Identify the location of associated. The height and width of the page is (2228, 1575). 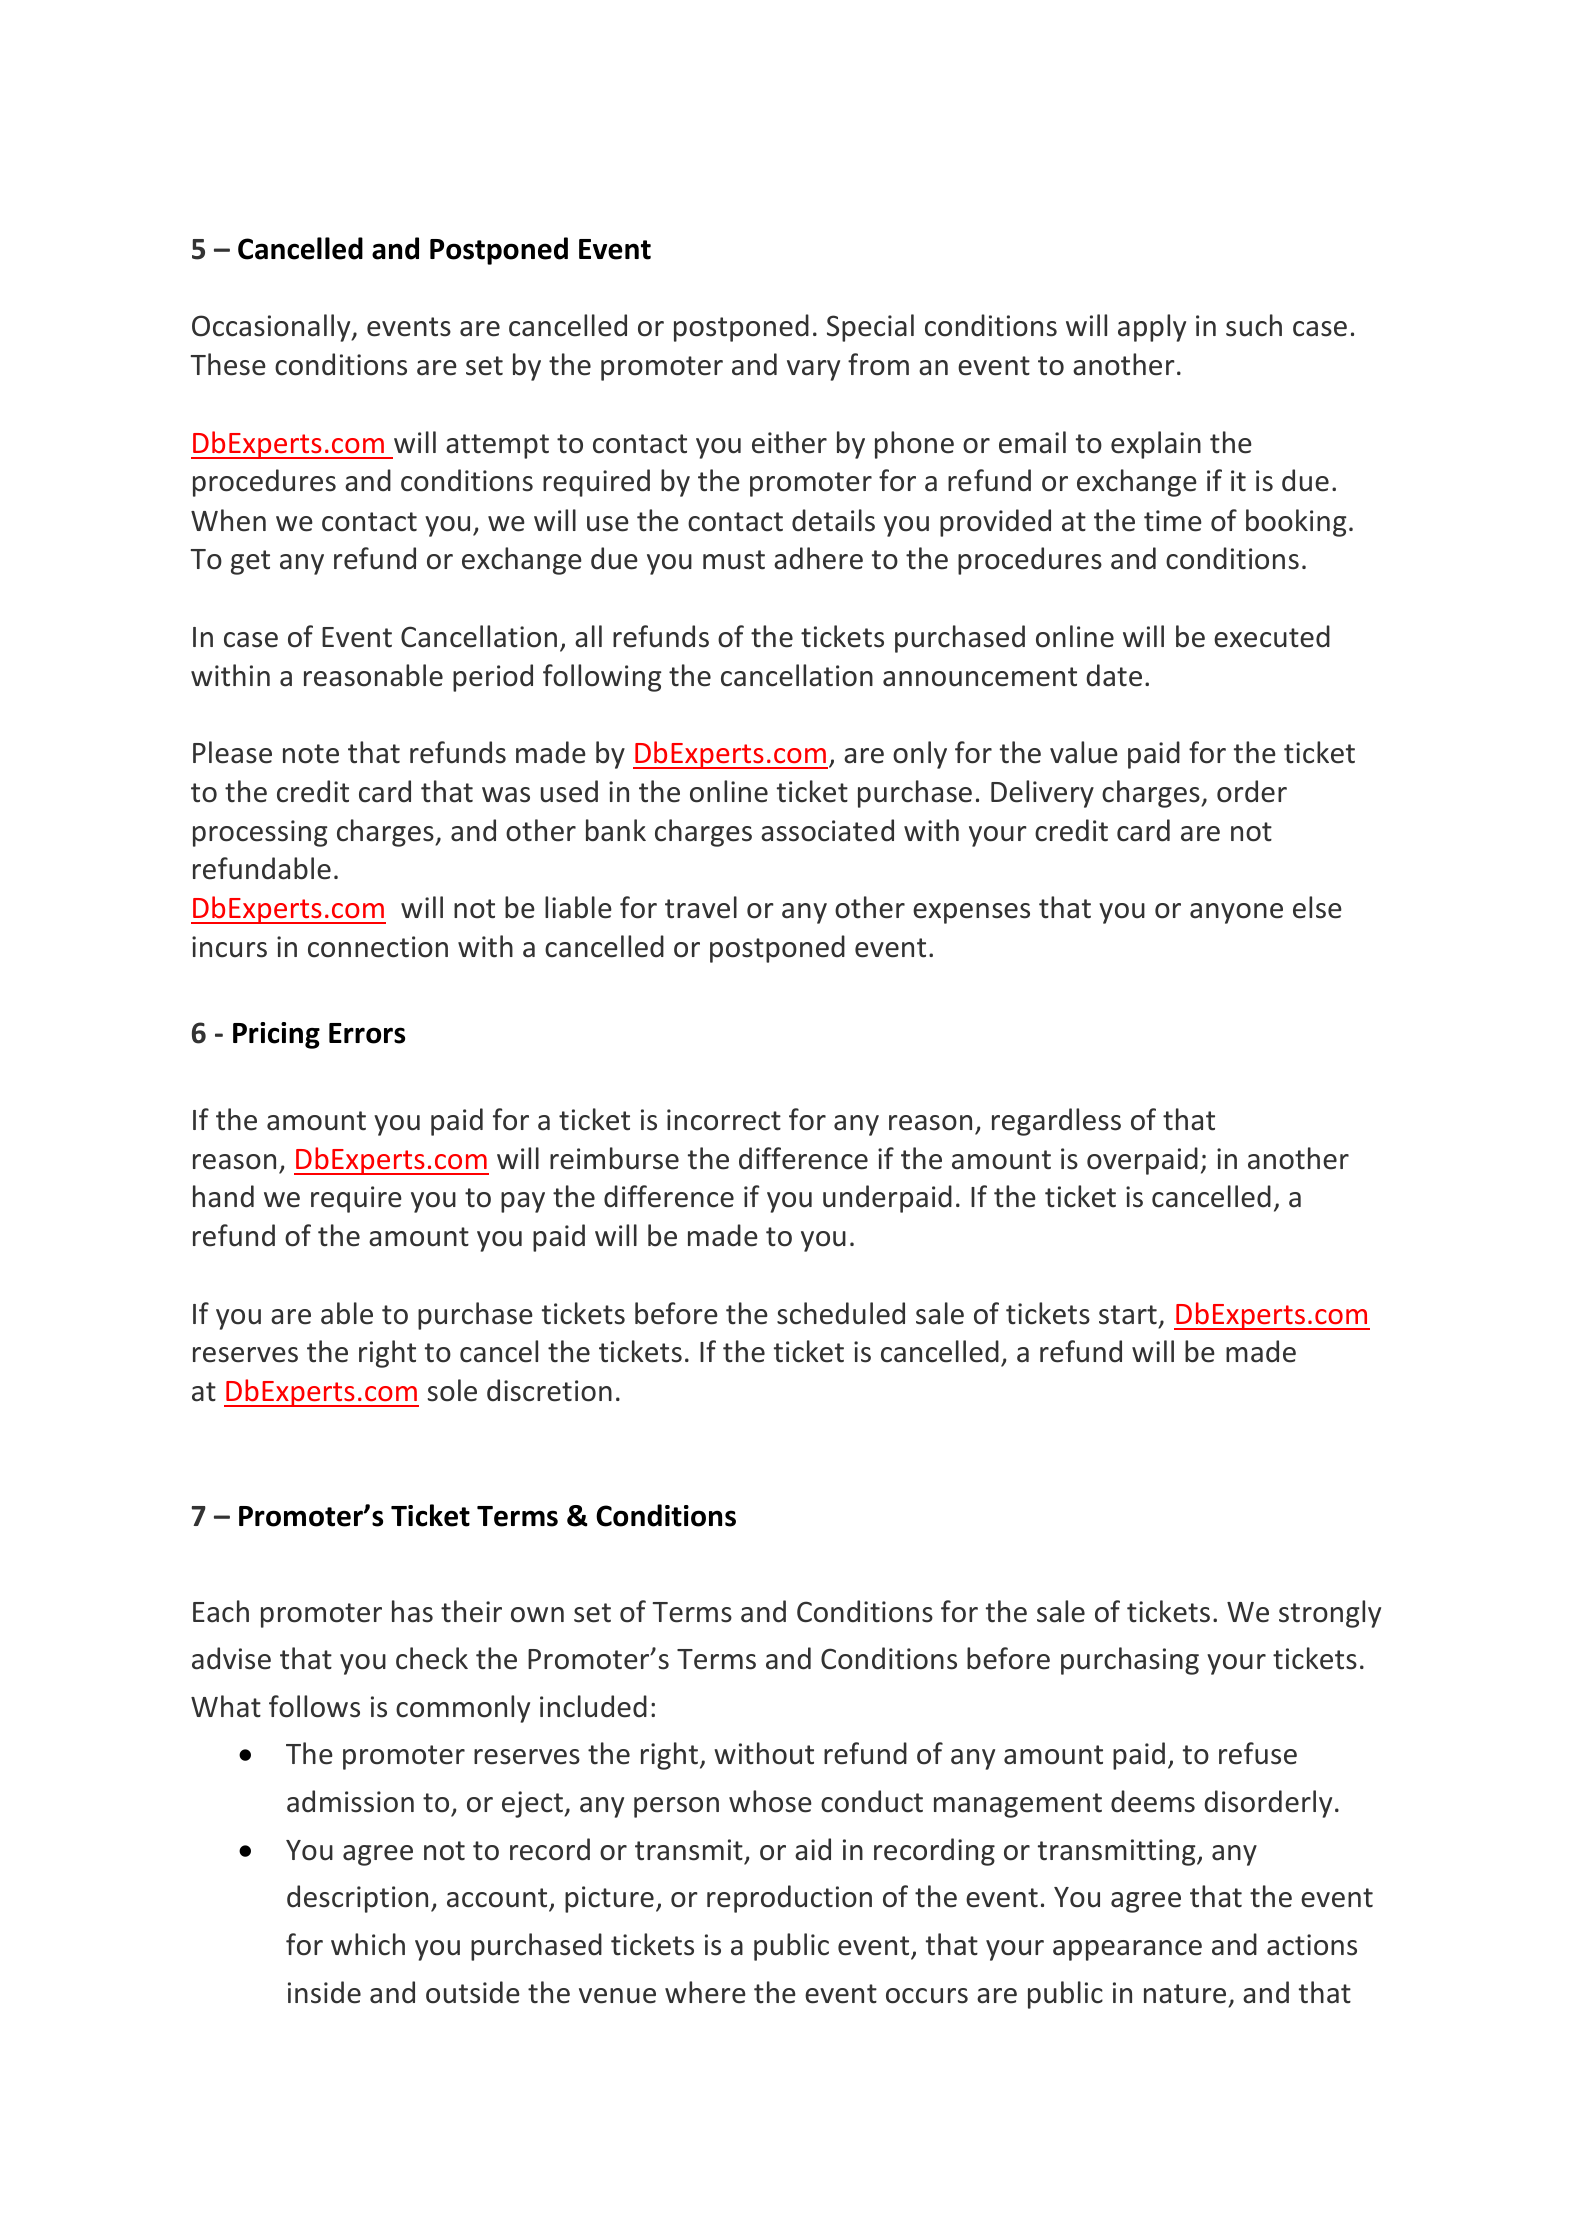
(827, 830).
